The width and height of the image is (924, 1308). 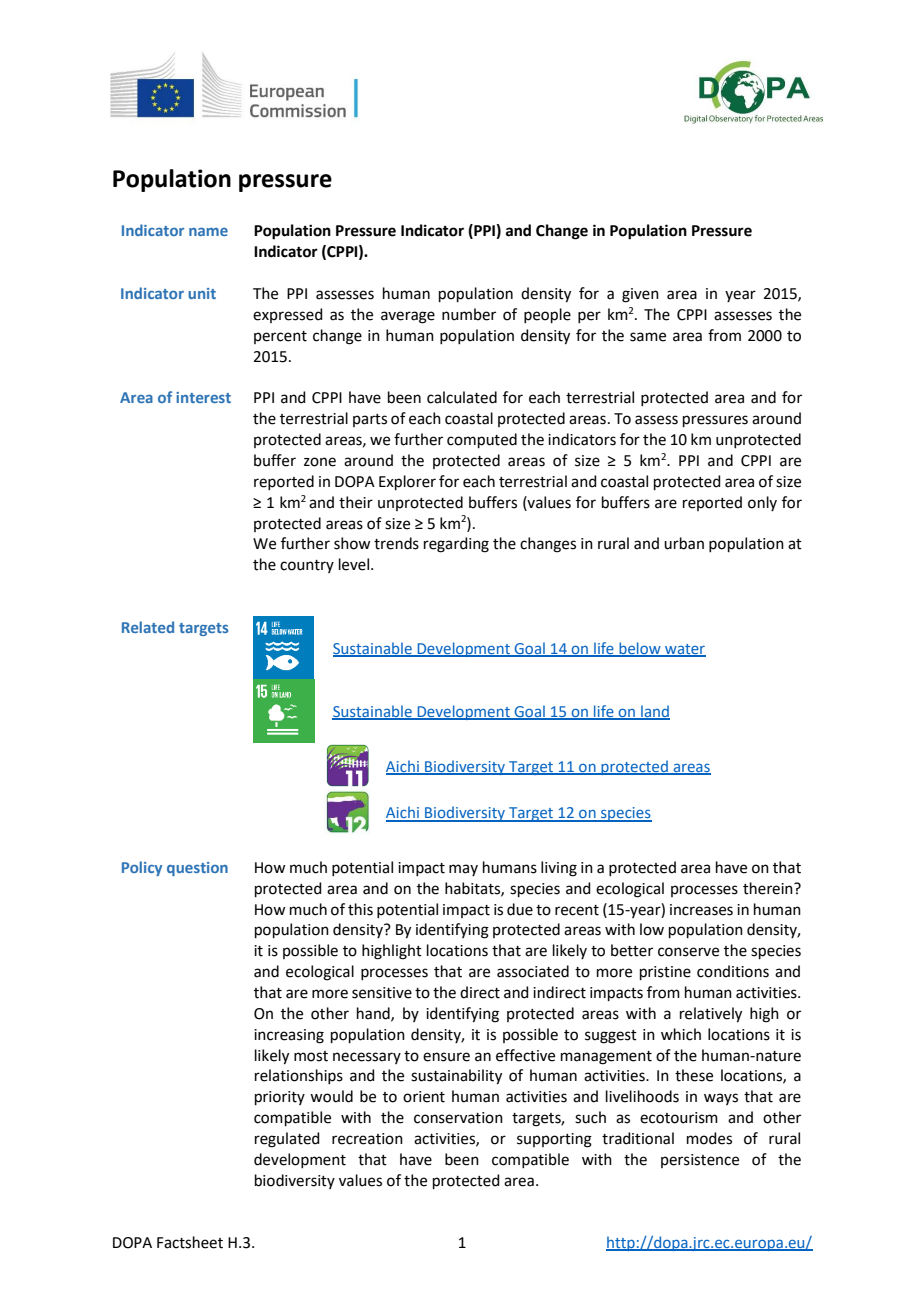 What do you see at coordinates (287, 1140) in the image?
I see `regulated` at bounding box center [287, 1140].
